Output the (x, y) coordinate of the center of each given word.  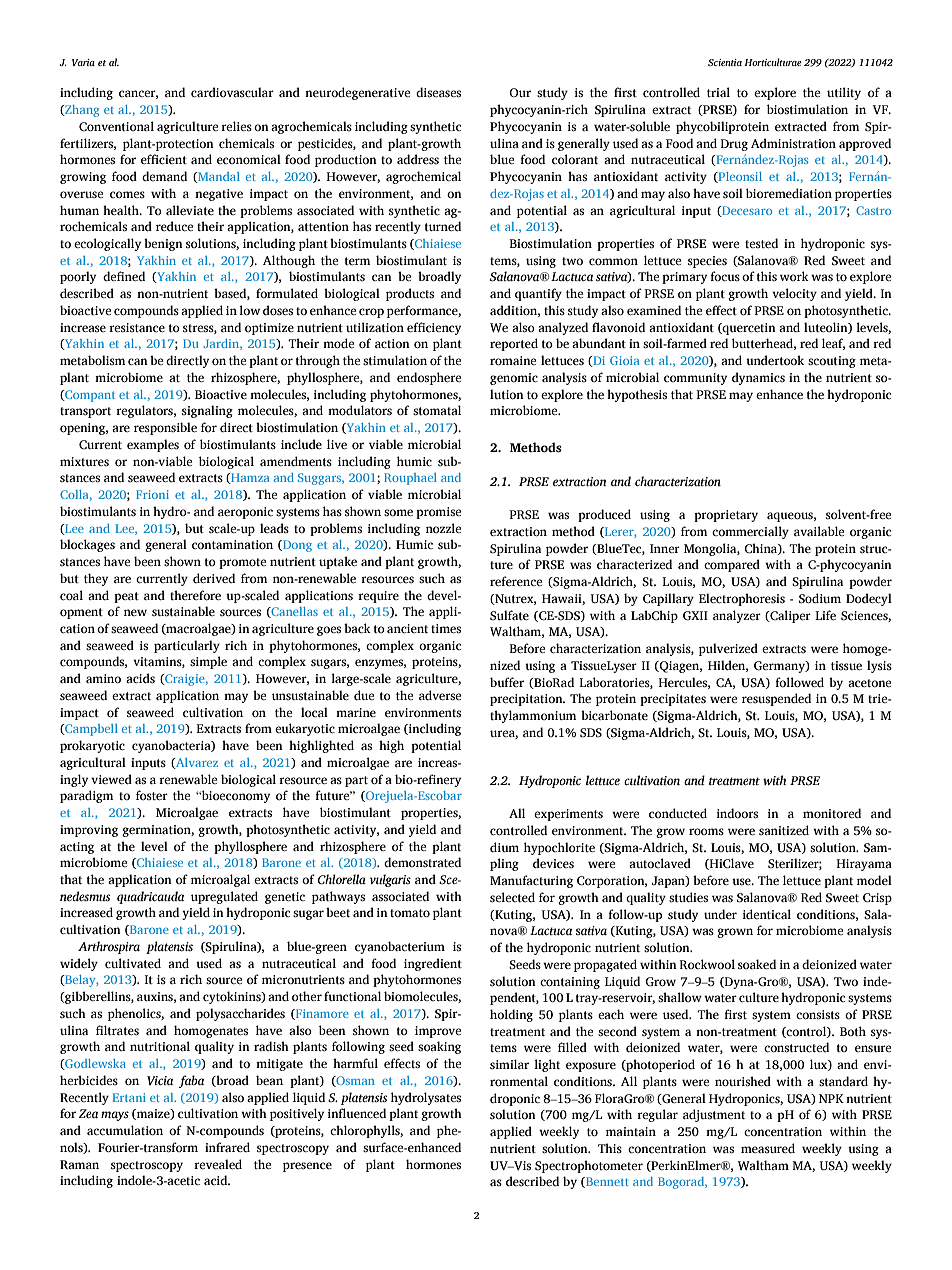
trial (718, 92)
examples (153, 445)
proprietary (726, 516)
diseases (438, 92)
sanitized (784, 830)
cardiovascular (232, 92)
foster (152, 795)
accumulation (125, 1130)
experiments (568, 815)
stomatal (437, 410)
